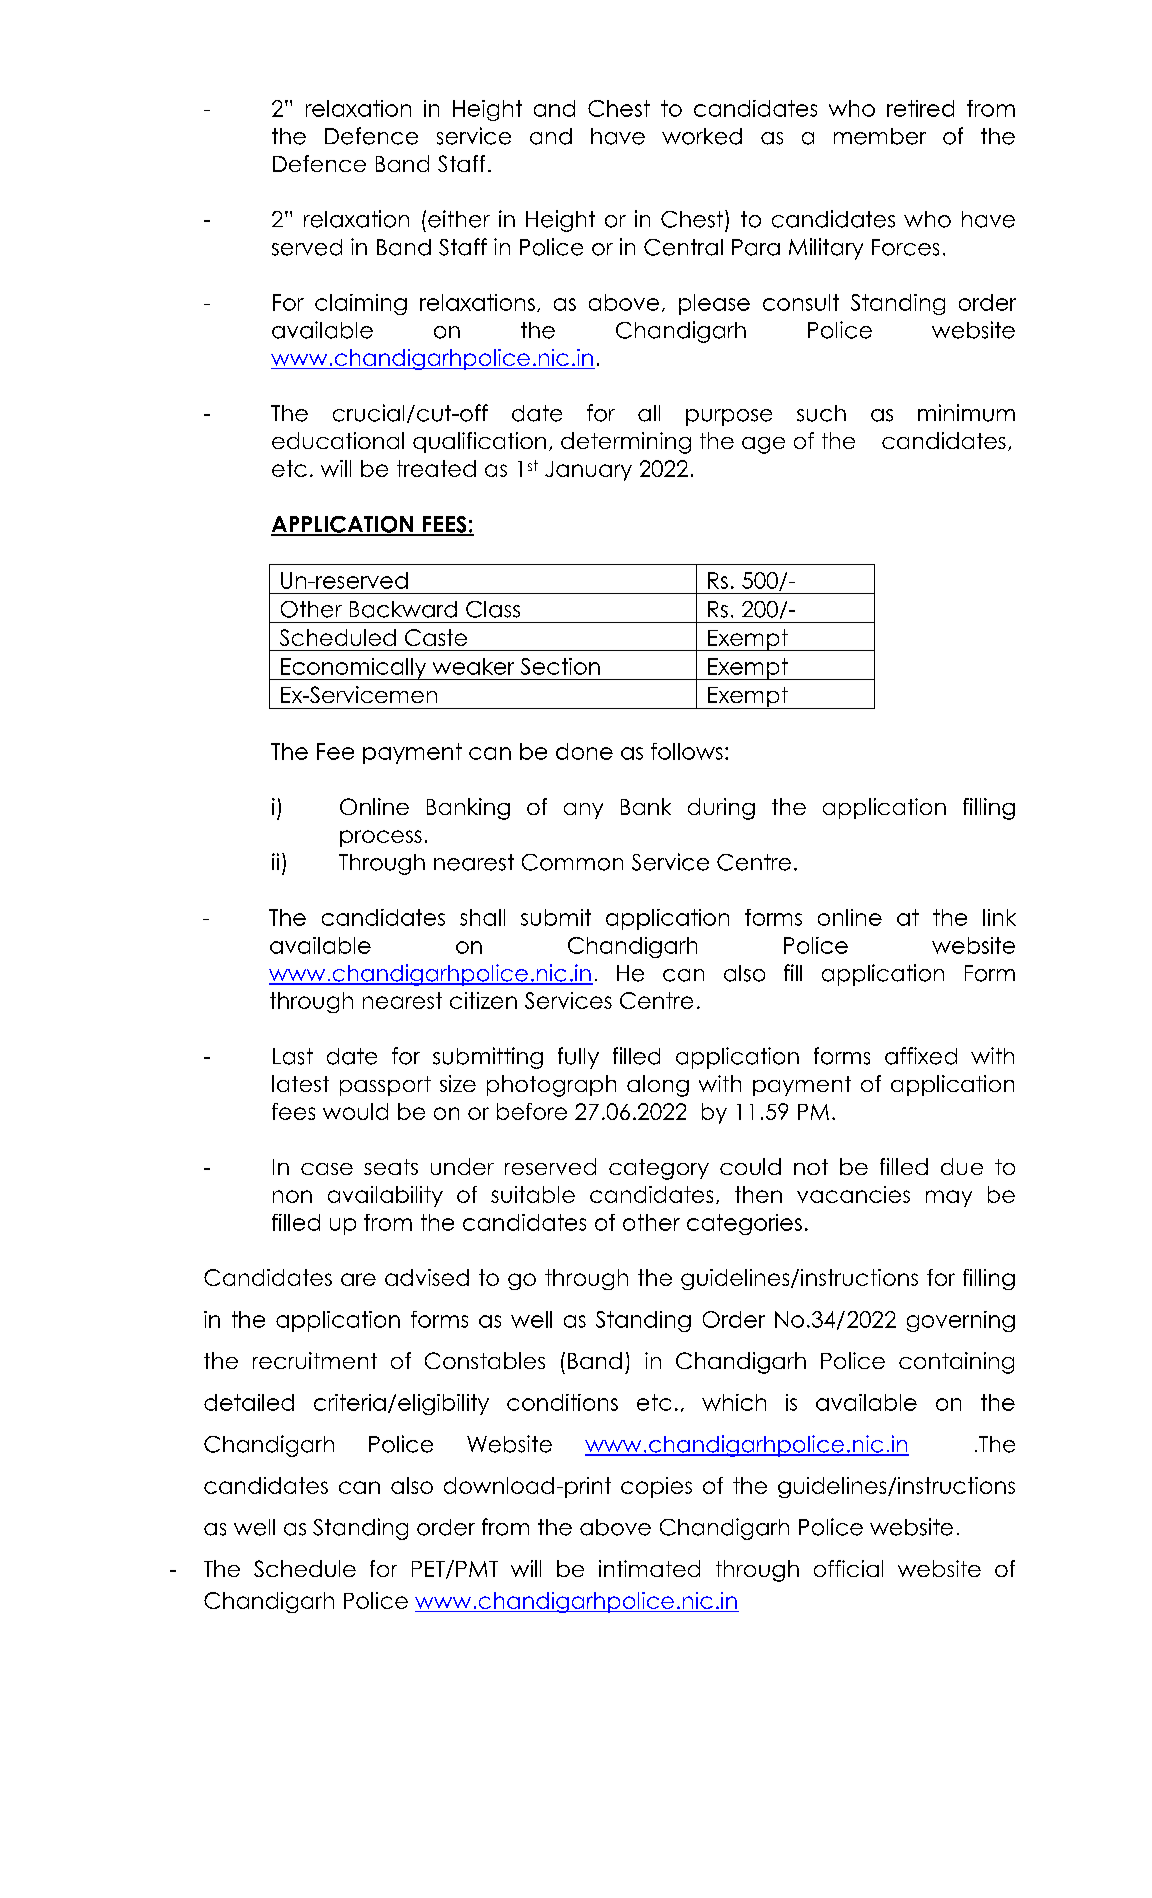 Image resolution: width=1152 pixels, height=1898 pixels. What do you see at coordinates (459, 219) in the screenshot?
I see `either` at bounding box center [459, 219].
